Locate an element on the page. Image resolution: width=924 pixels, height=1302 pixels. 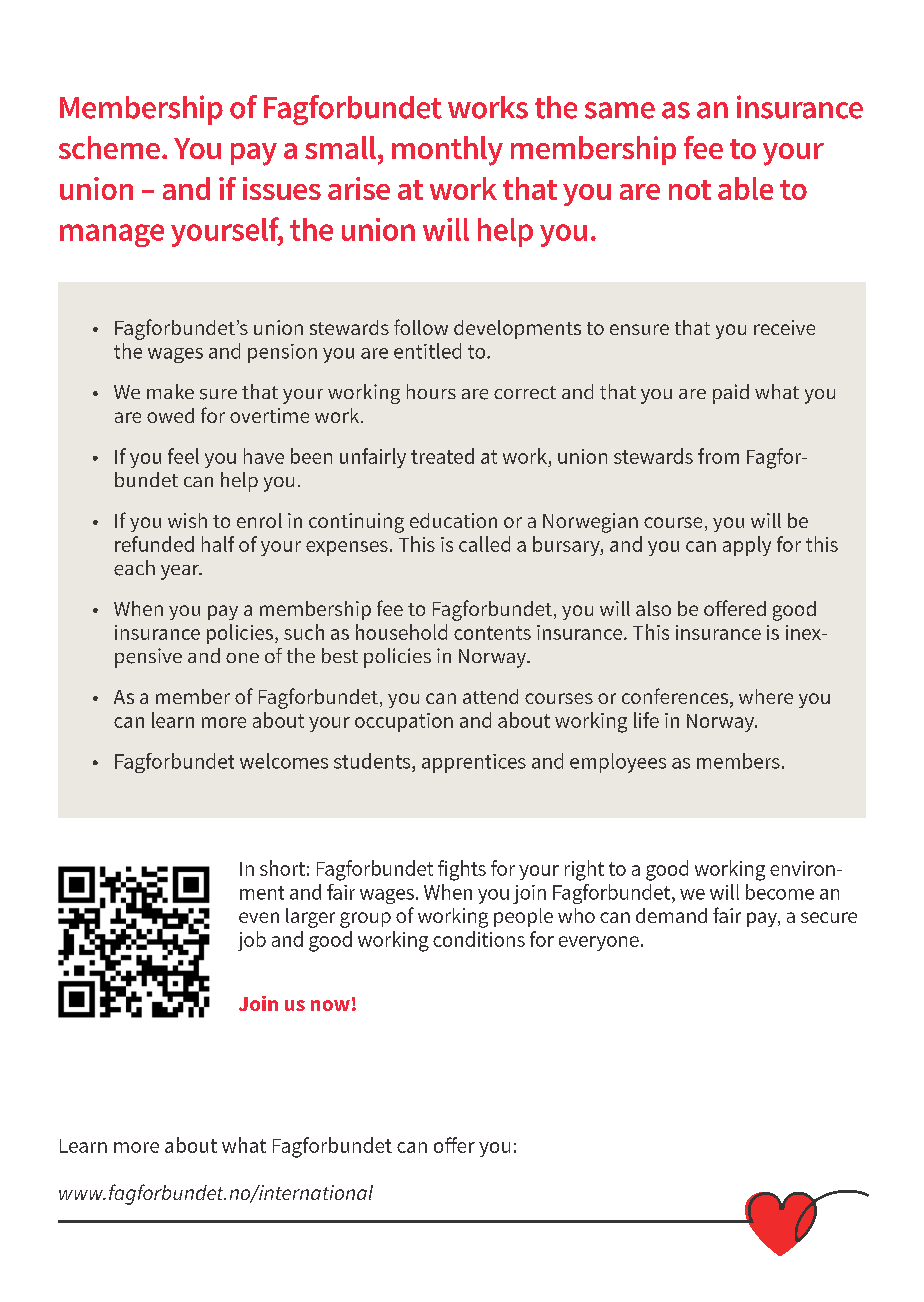
job is located at coordinates (252, 941).
